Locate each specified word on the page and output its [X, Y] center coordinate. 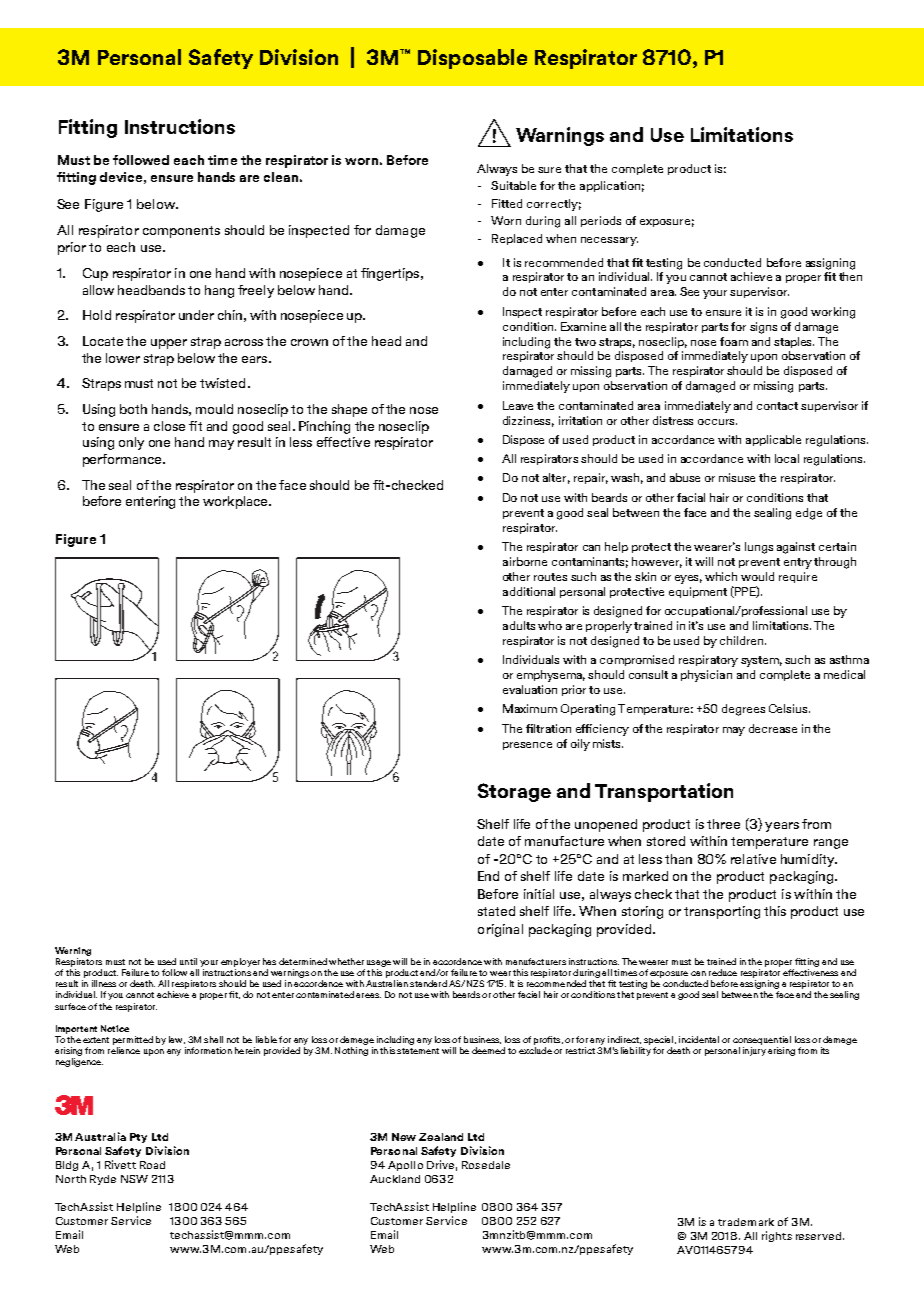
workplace [236, 502]
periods [601, 221]
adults [519, 625]
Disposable [472, 59]
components [181, 232]
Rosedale [486, 1165]
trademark [746, 1222]
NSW [134, 1179]
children [743, 640]
